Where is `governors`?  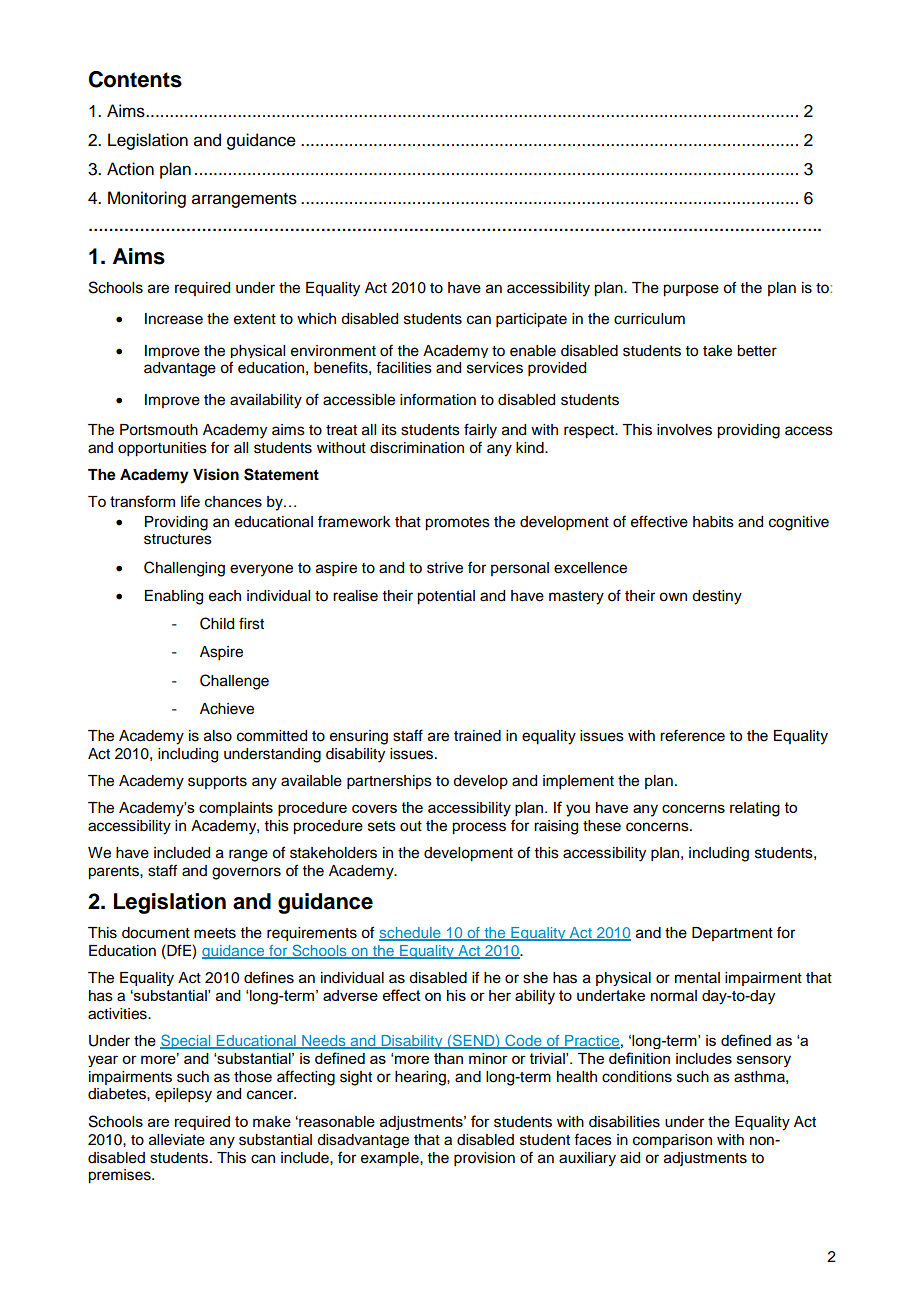
governors is located at coordinates (246, 873).
